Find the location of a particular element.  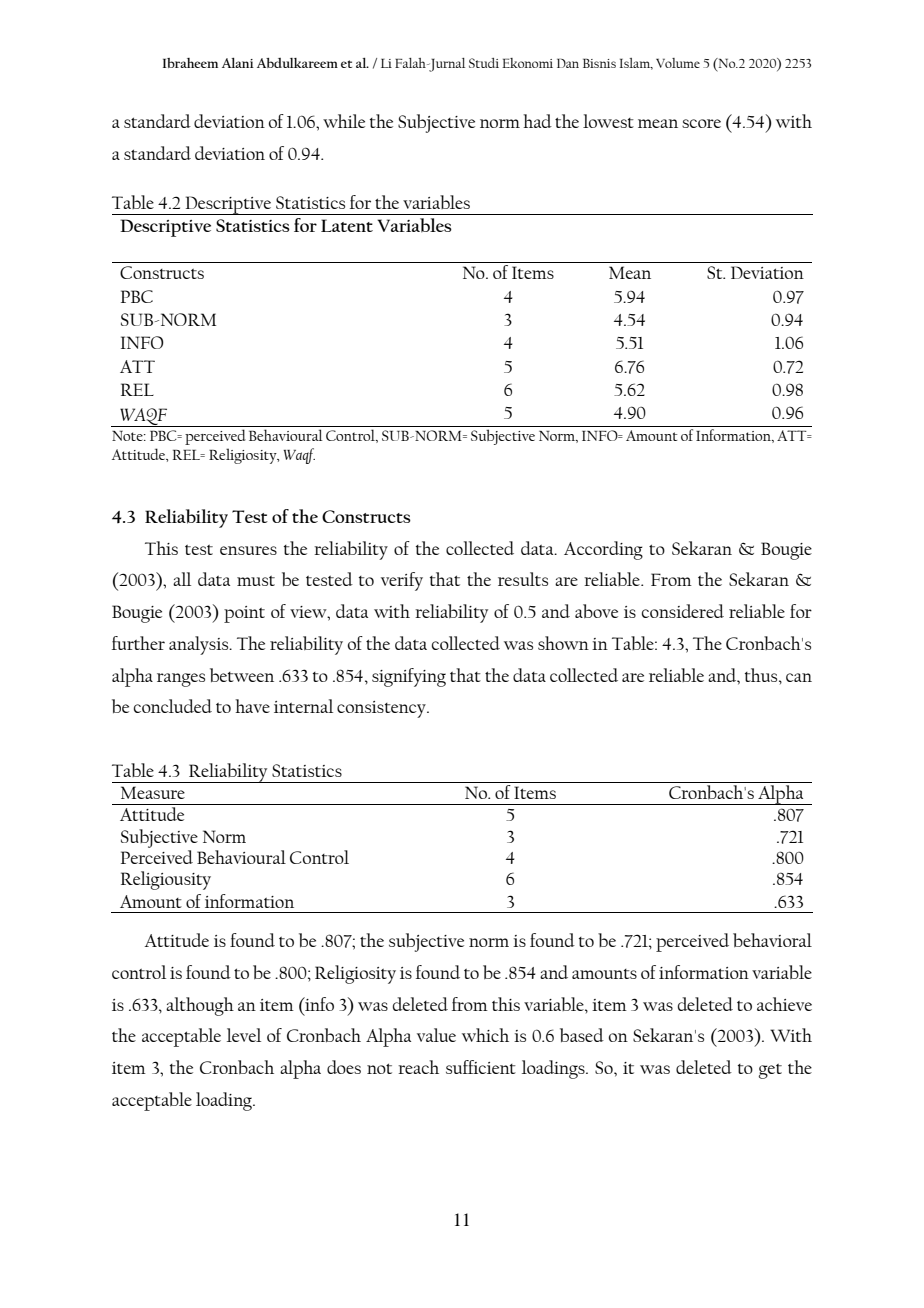

level is located at coordinates (244, 1035).
